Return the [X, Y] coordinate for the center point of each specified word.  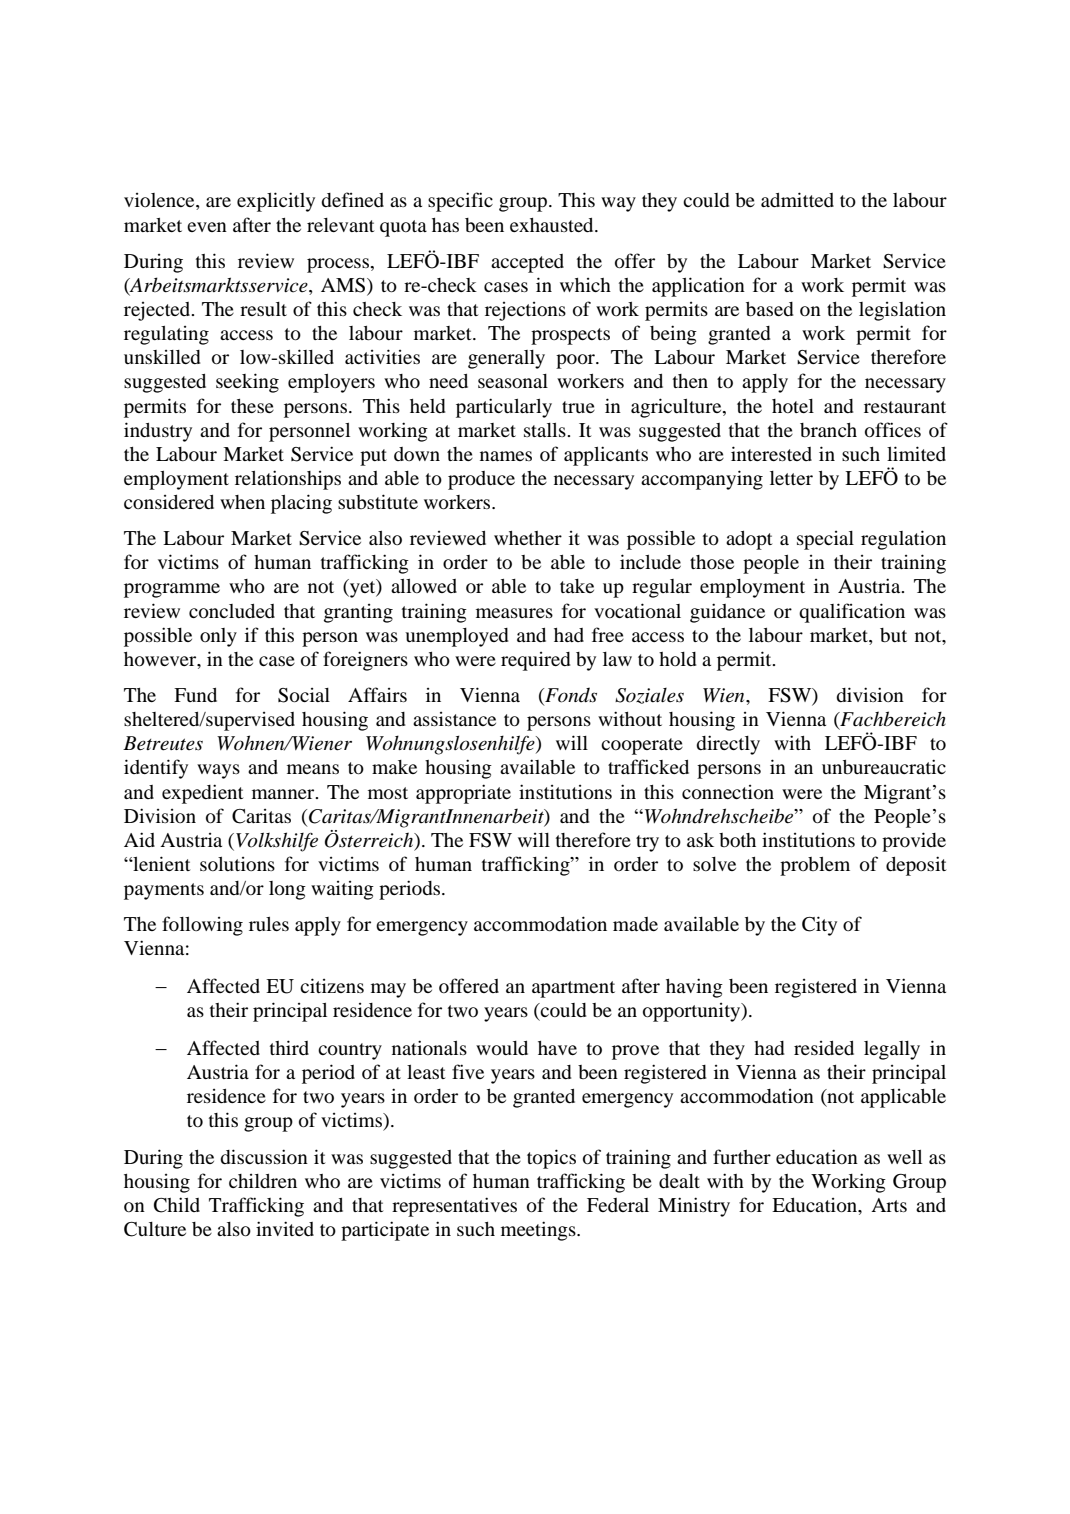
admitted [797, 199]
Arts [889, 1205]
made [635, 924]
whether [528, 538]
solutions [237, 864]
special [825, 540]
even [207, 227]
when [242, 502]
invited [285, 1228]
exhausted [553, 225]
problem [815, 866]
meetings [539, 1231]
